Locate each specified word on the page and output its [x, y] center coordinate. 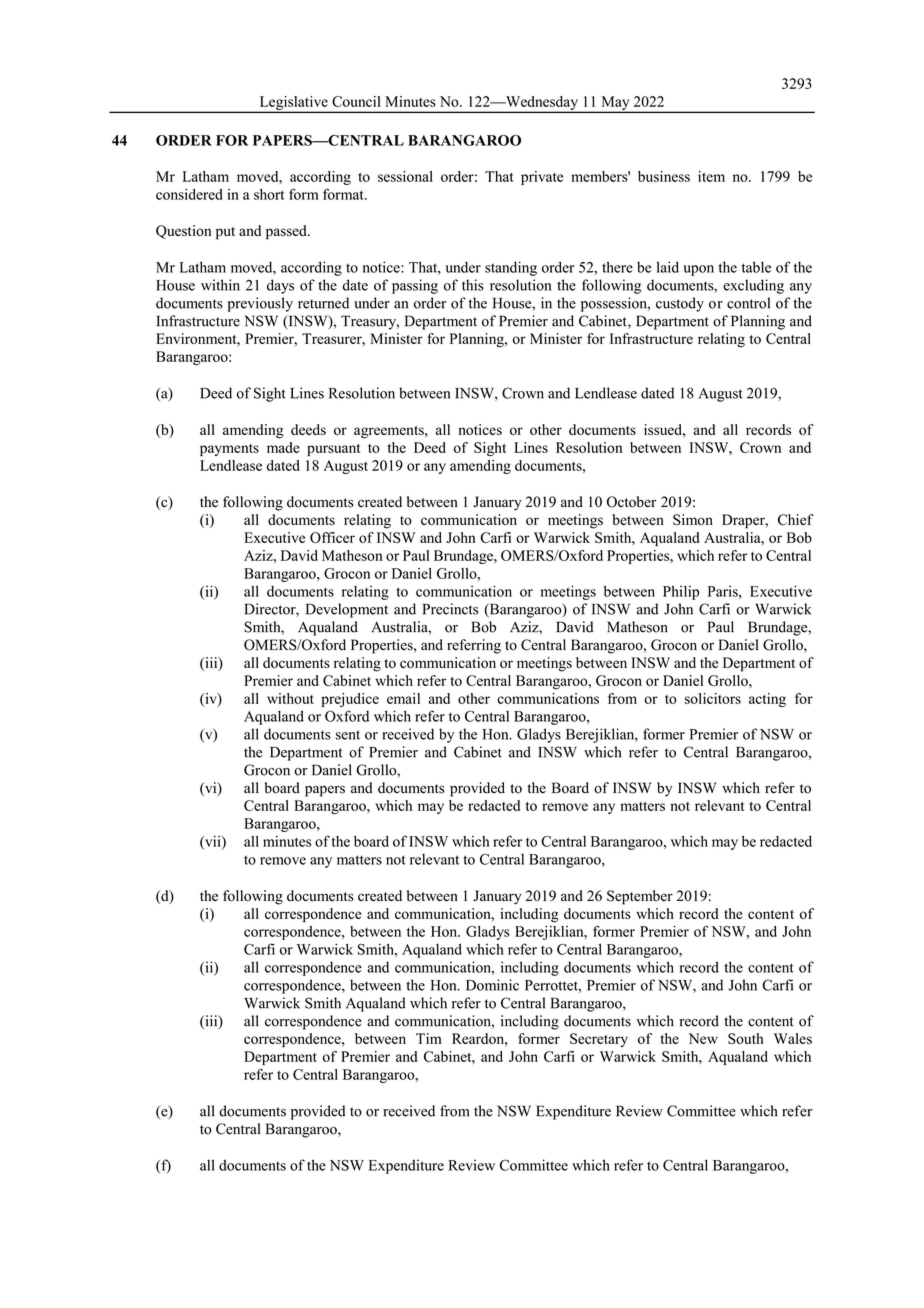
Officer [332, 537]
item [711, 176]
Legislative [293, 104]
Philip [681, 593]
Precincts [450, 609]
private [542, 178]
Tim [429, 1038]
